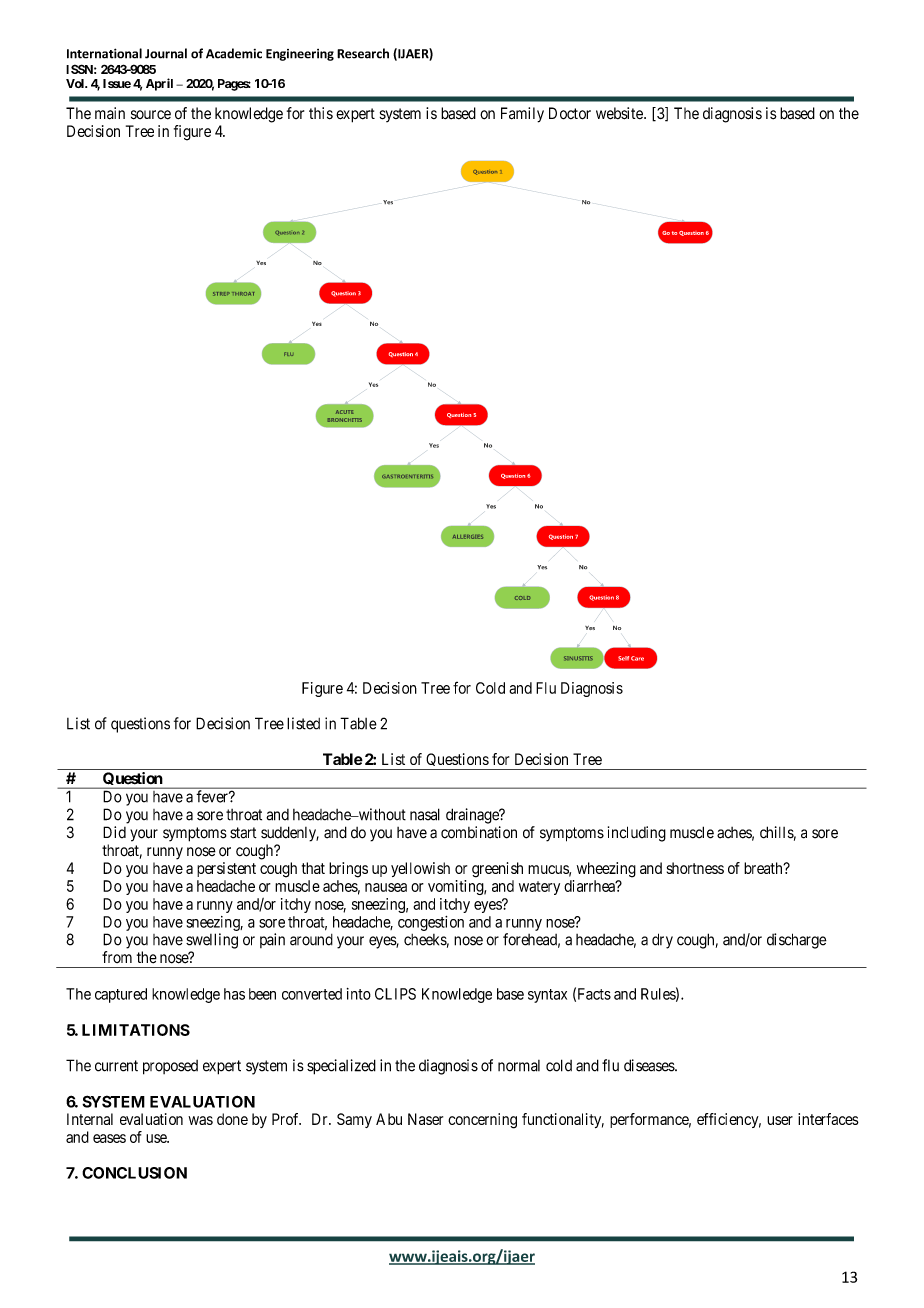 The height and width of the document is (1308, 924). What do you see at coordinates (321, 113) in the document?
I see `this` at bounding box center [321, 113].
